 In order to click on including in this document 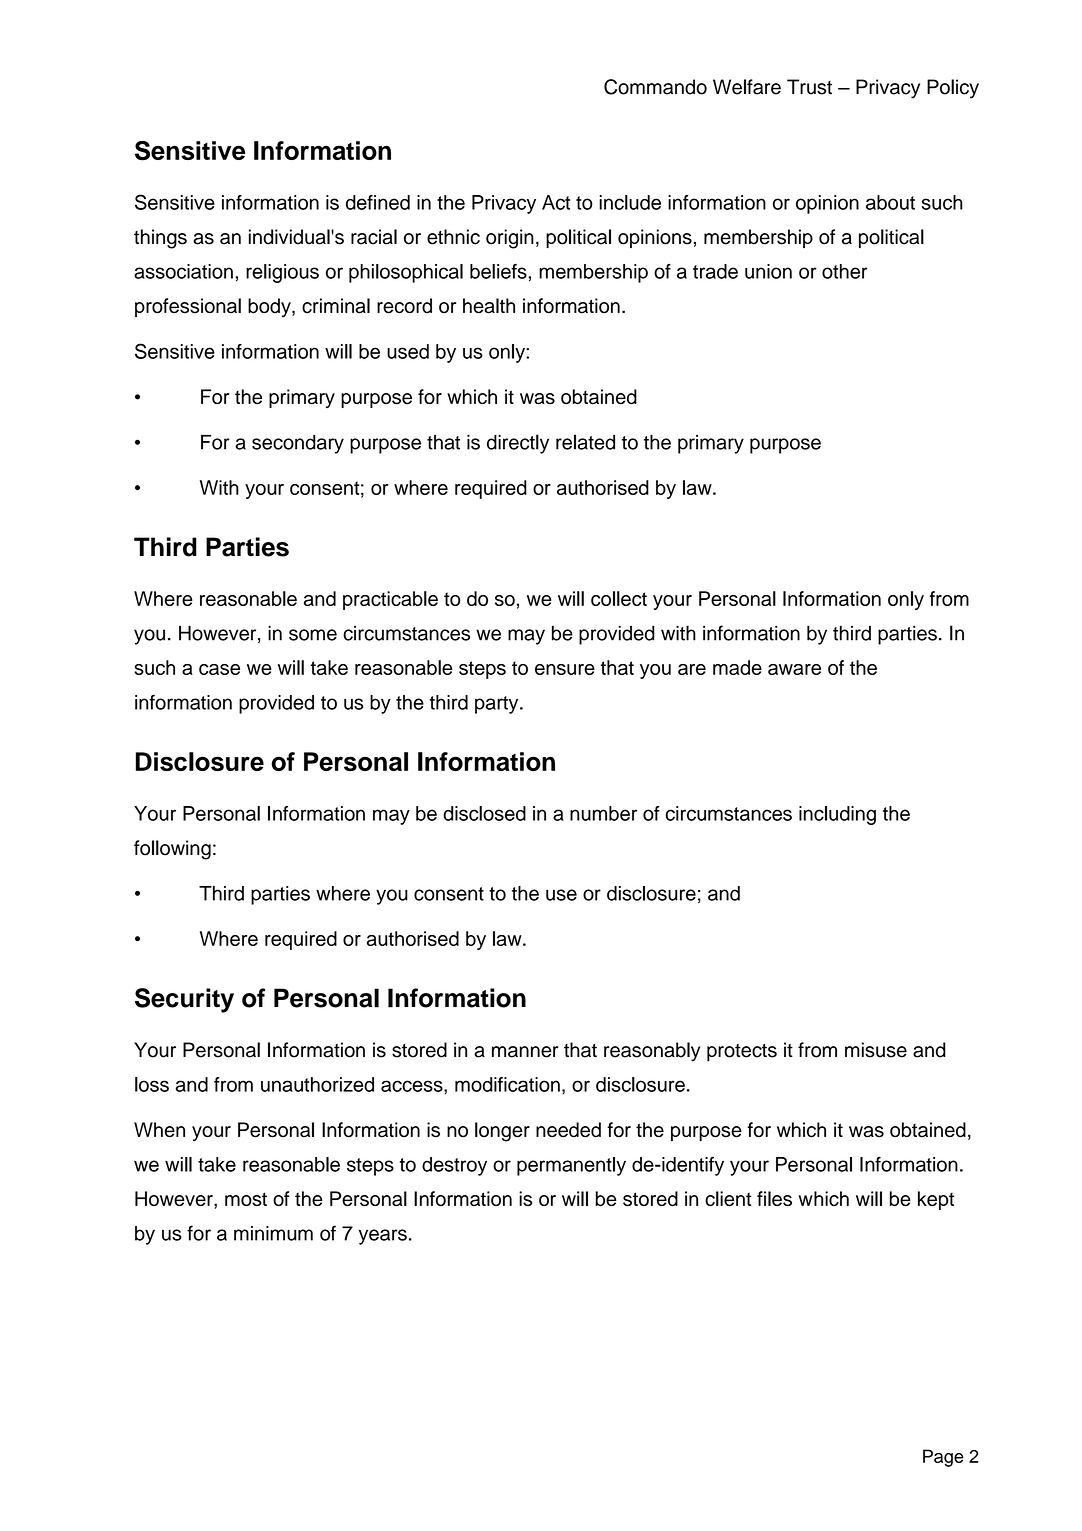, I will do `click(837, 815)`.
